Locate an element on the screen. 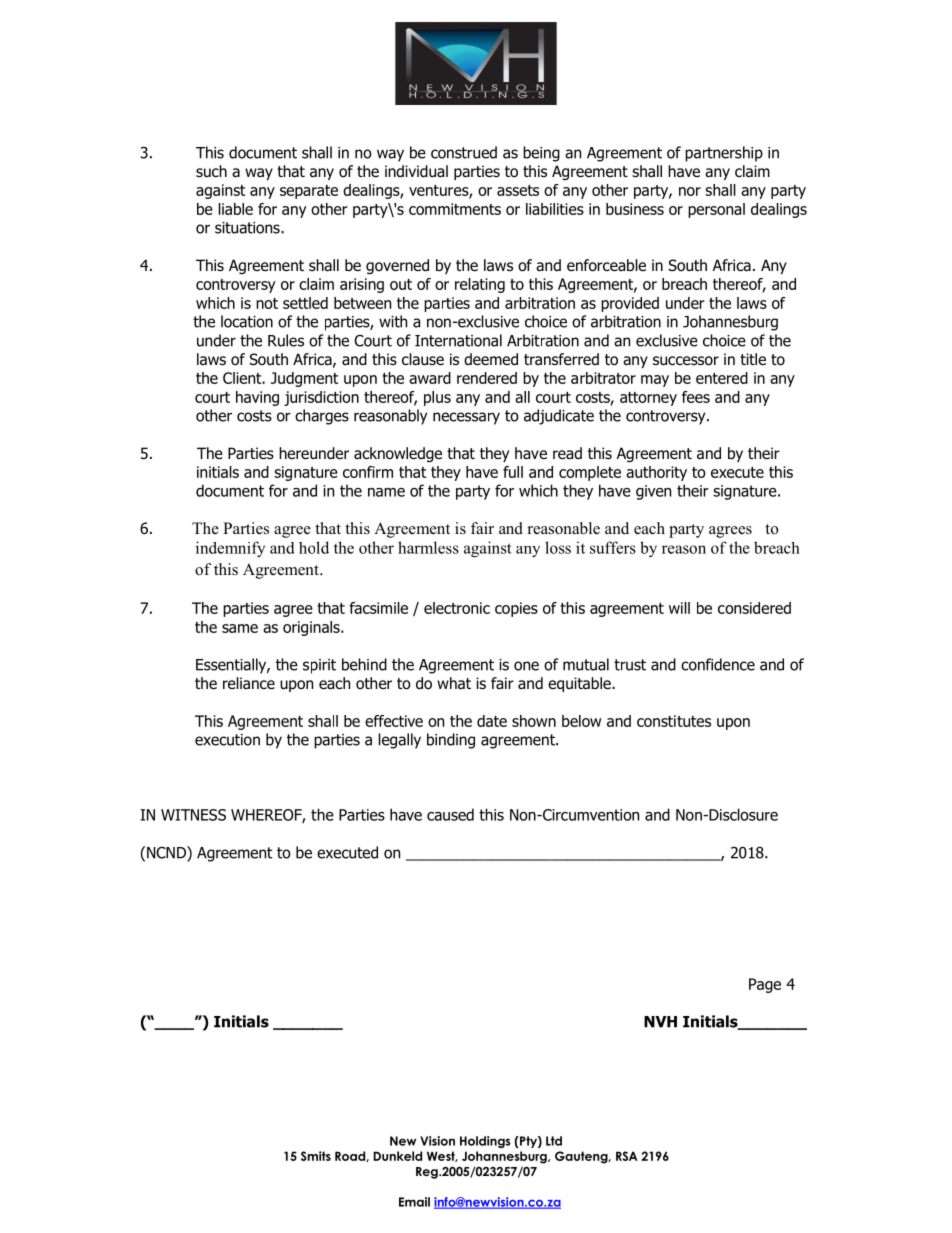 The height and width of the screenshot is (1233, 952). commitments is located at coordinates (455, 209).
